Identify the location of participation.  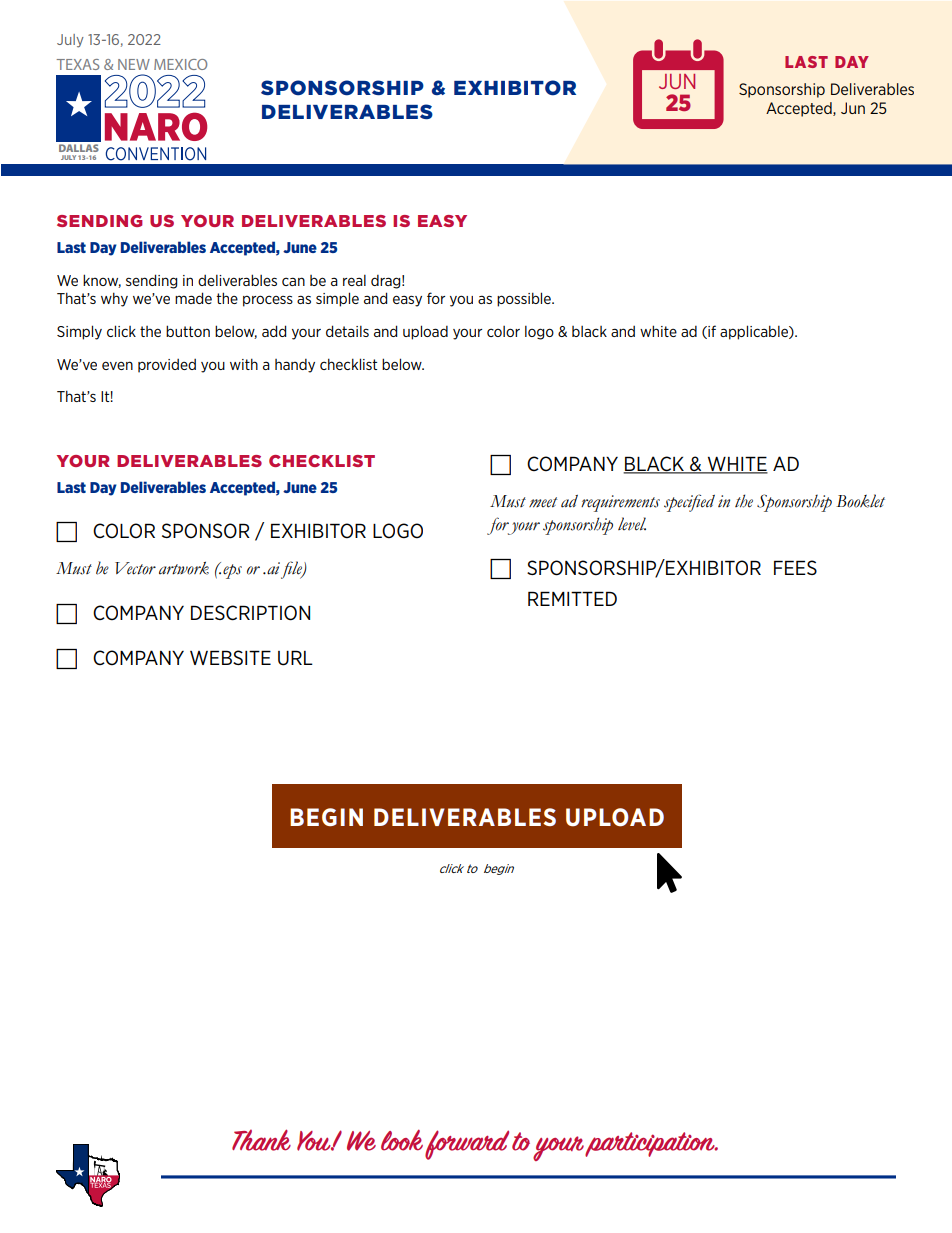
(651, 1144).
